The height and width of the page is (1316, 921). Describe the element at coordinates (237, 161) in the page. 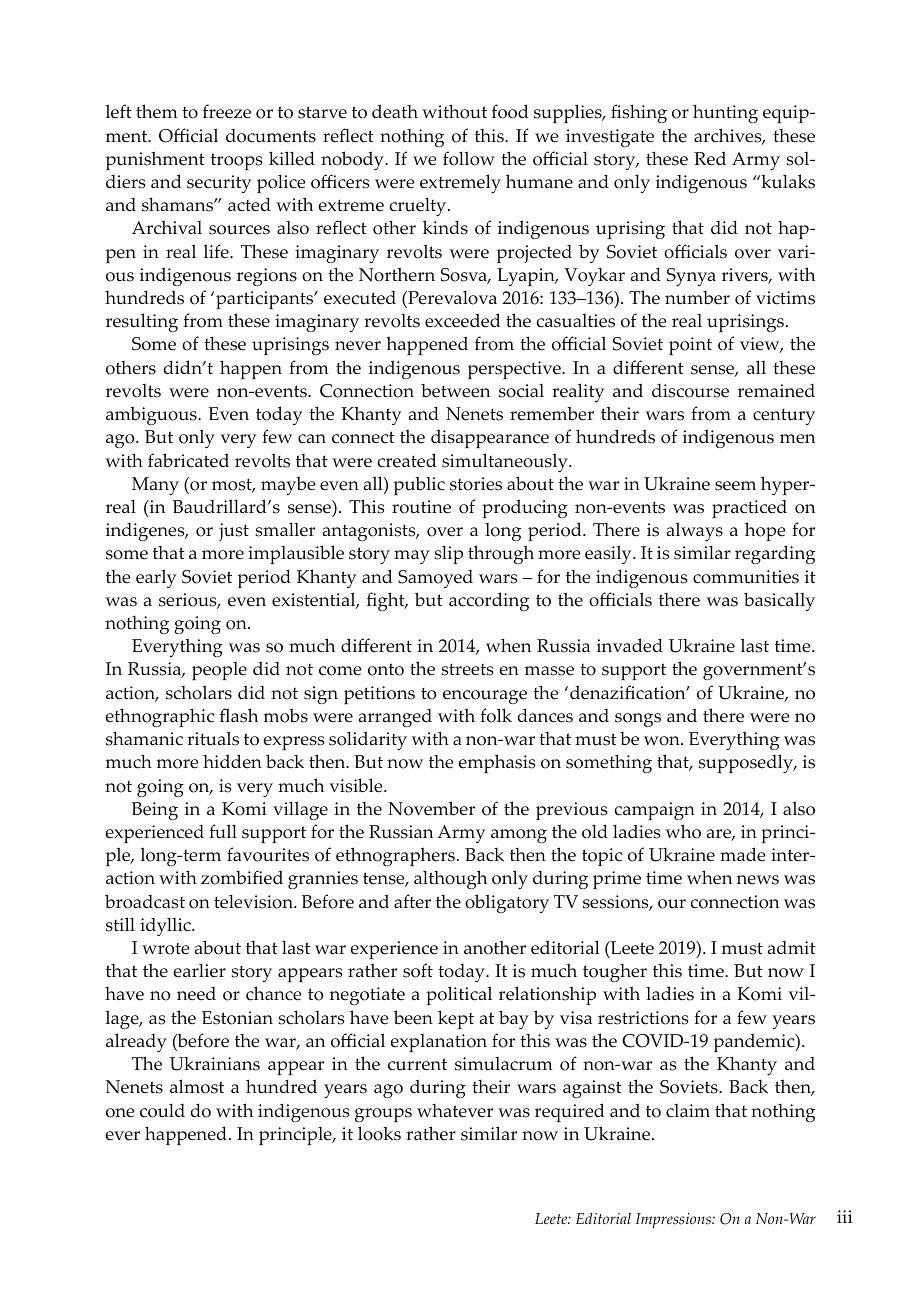

I see `troops` at that location.
